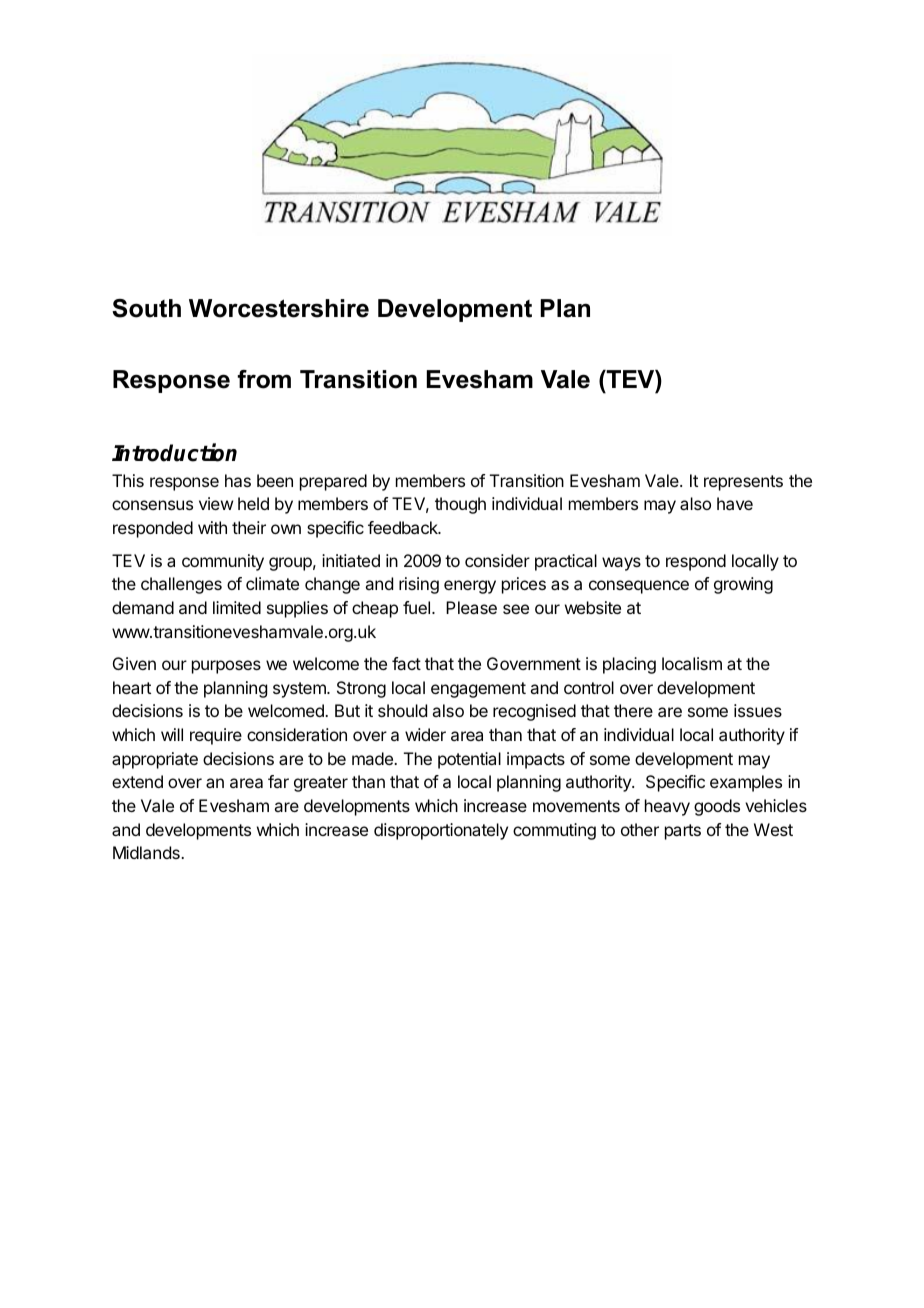 The width and height of the image is (924, 1308). What do you see at coordinates (743, 483) in the image?
I see `represents` at bounding box center [743, 483].
